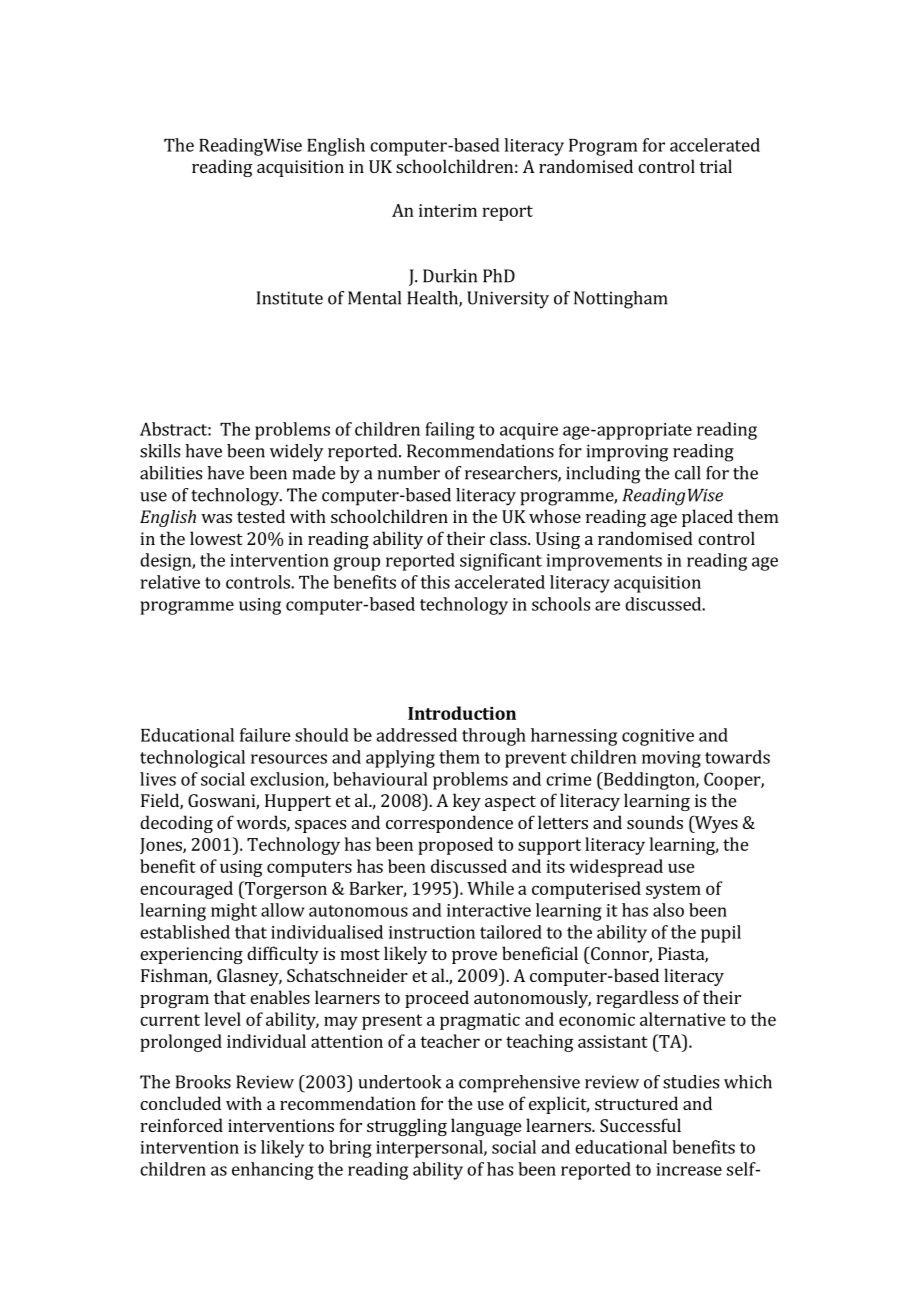 The height and width of the screenshot is (1308, 924). What do you see at coordinates (265, 735) in the screenshot?
I see `failure` at bounding box center [265, 735].
